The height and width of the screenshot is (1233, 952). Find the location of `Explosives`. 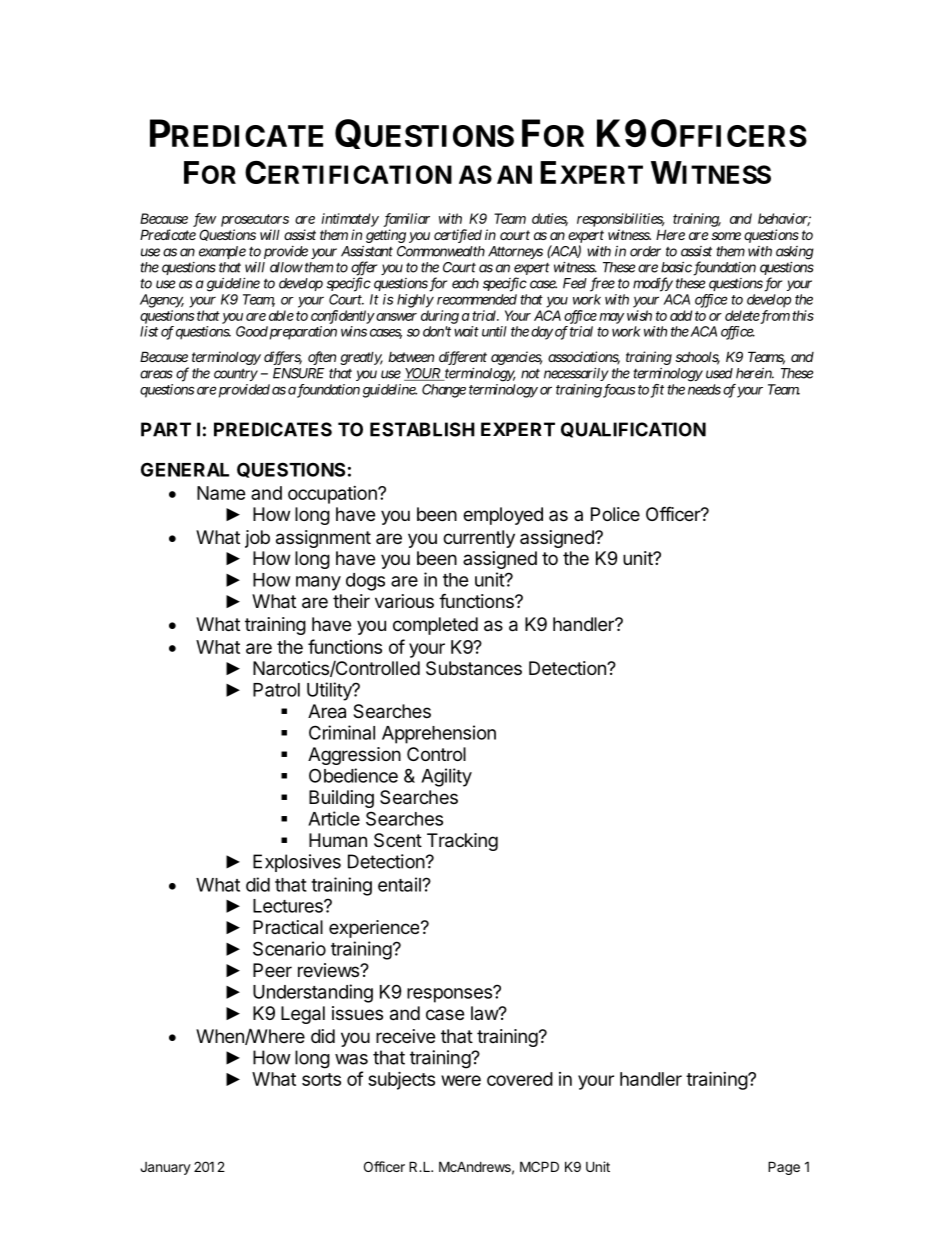

Explosives is located at coordinates (297, 863).
